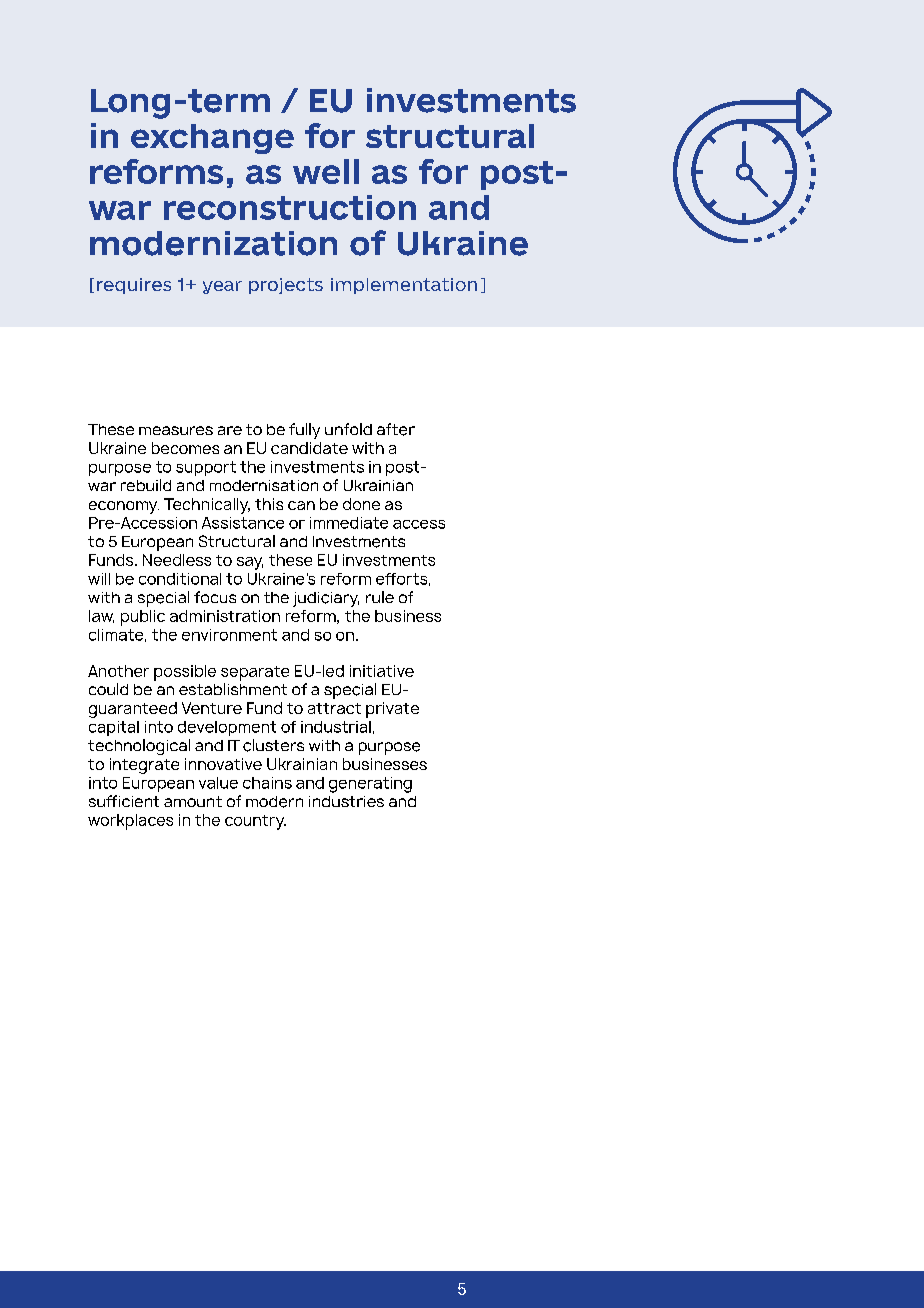 This screenshot has height=1308, width=924. Describe the element at coordinates (124, 801) in the screenshot. I see `sufficient` at that location.
